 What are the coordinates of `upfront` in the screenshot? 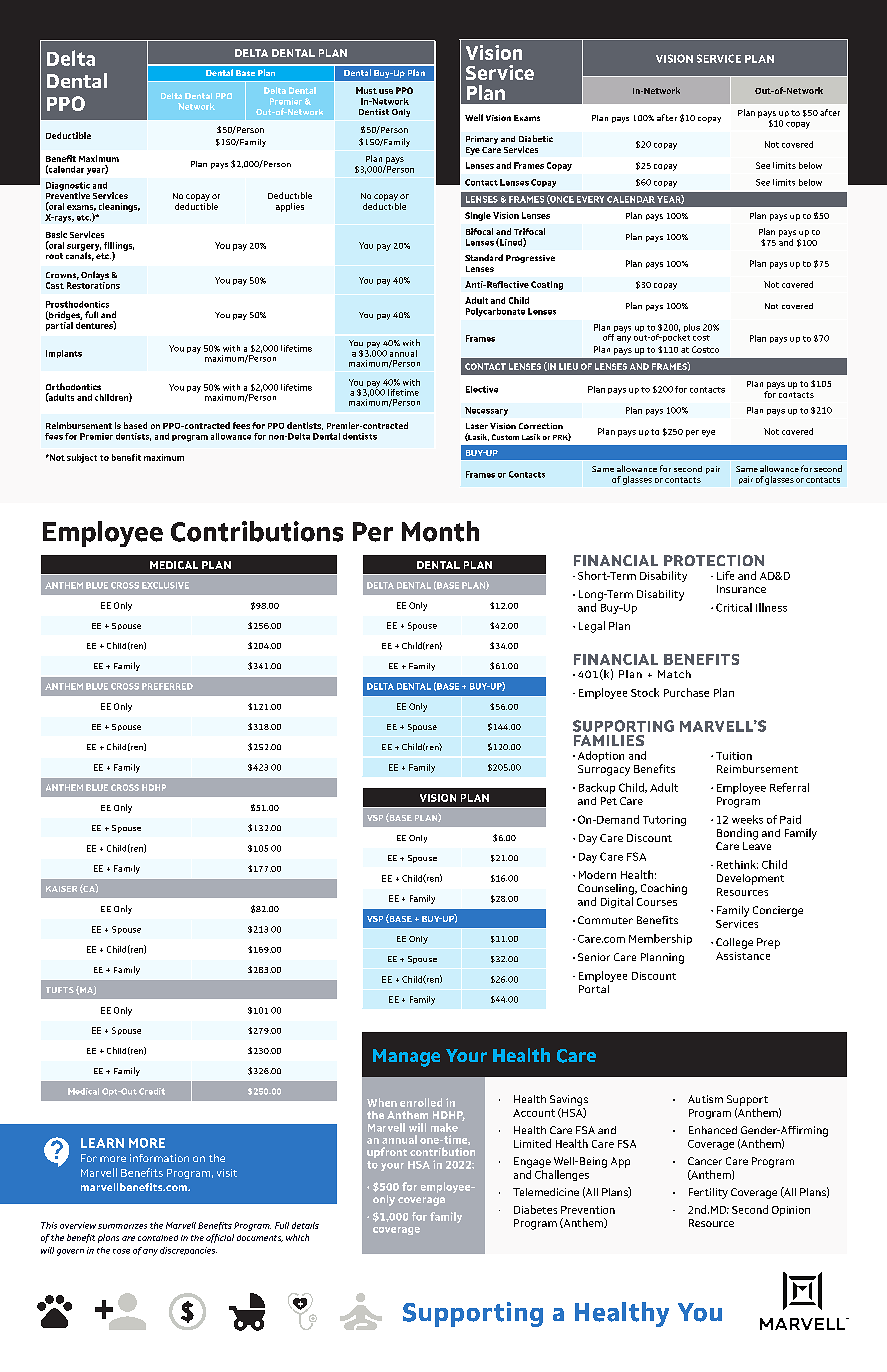 It's located at (387, 1152).
